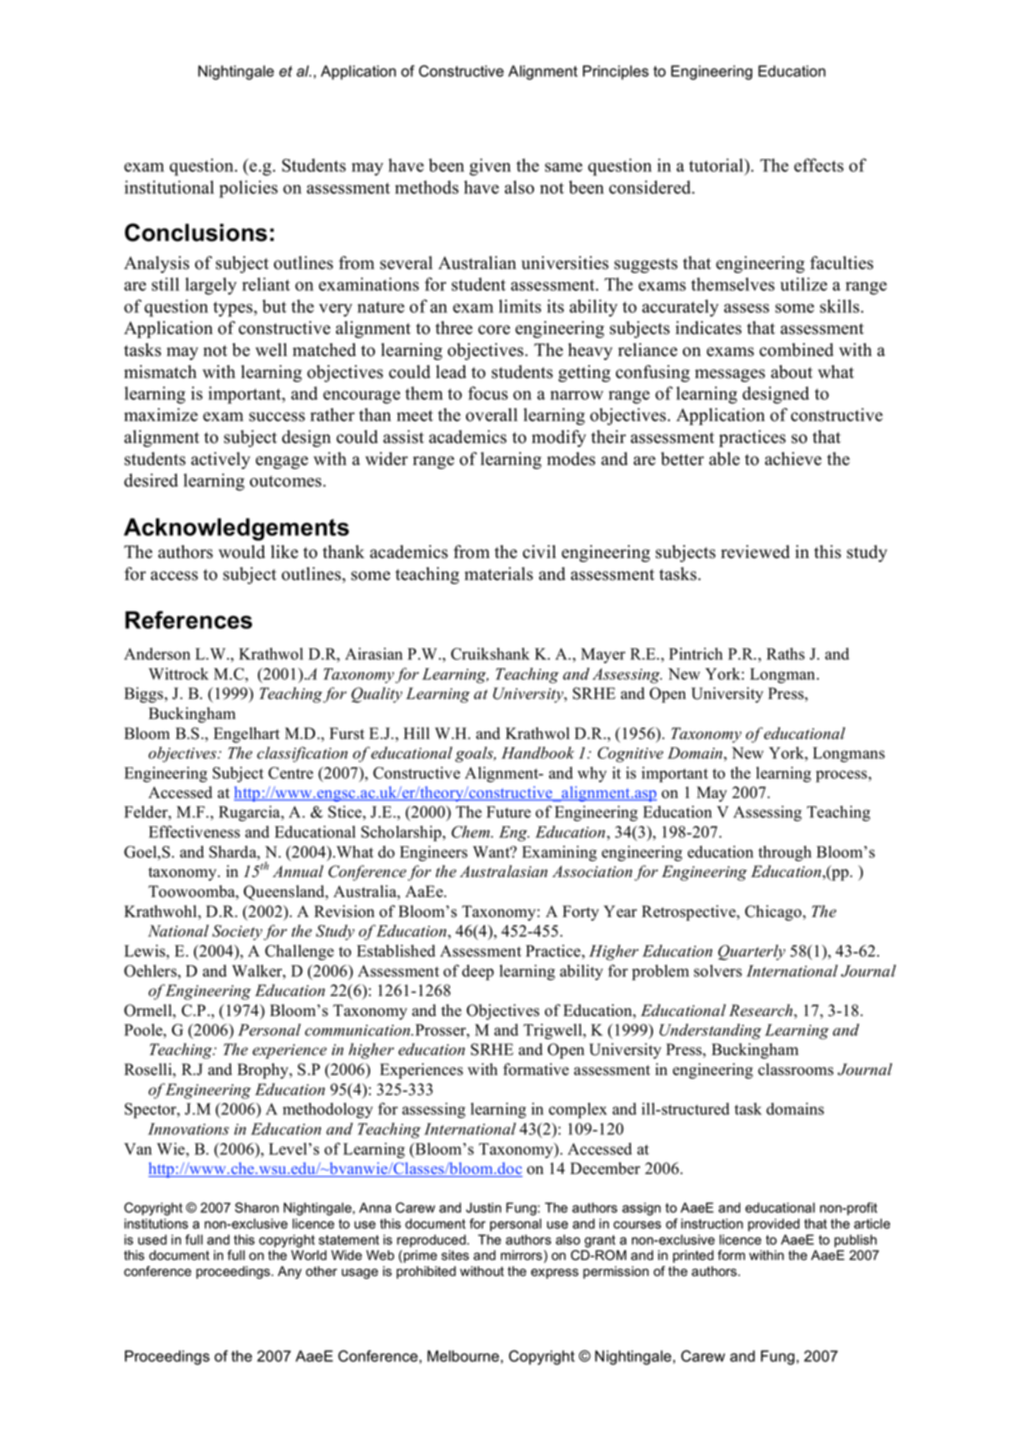 This document has height=1449, width=1024. I want to click on civil, so click(539, 552).
